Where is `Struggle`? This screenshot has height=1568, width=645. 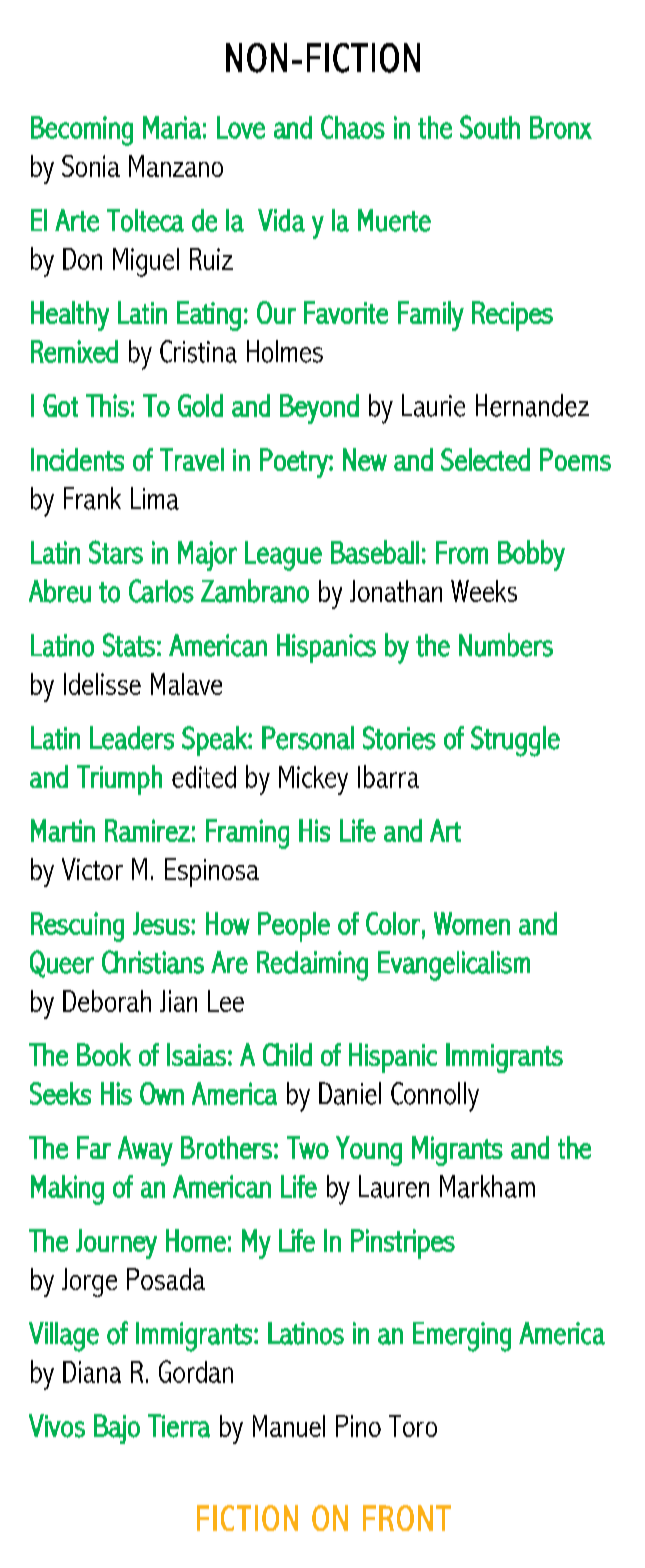 Struggle is located at coordinates (515, 741).
